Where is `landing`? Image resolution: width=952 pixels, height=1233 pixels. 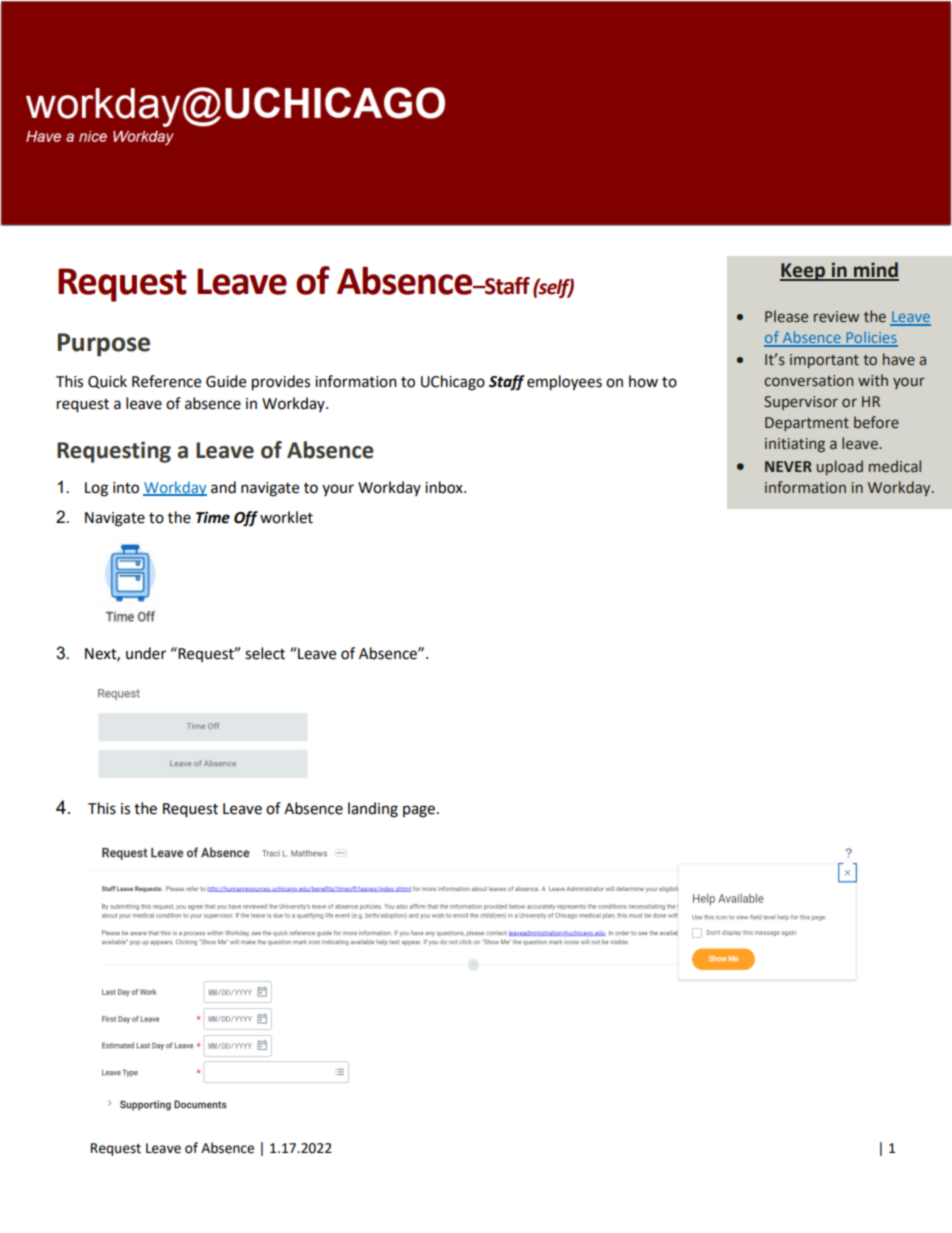 landing is located at coordinates (373, 810).
